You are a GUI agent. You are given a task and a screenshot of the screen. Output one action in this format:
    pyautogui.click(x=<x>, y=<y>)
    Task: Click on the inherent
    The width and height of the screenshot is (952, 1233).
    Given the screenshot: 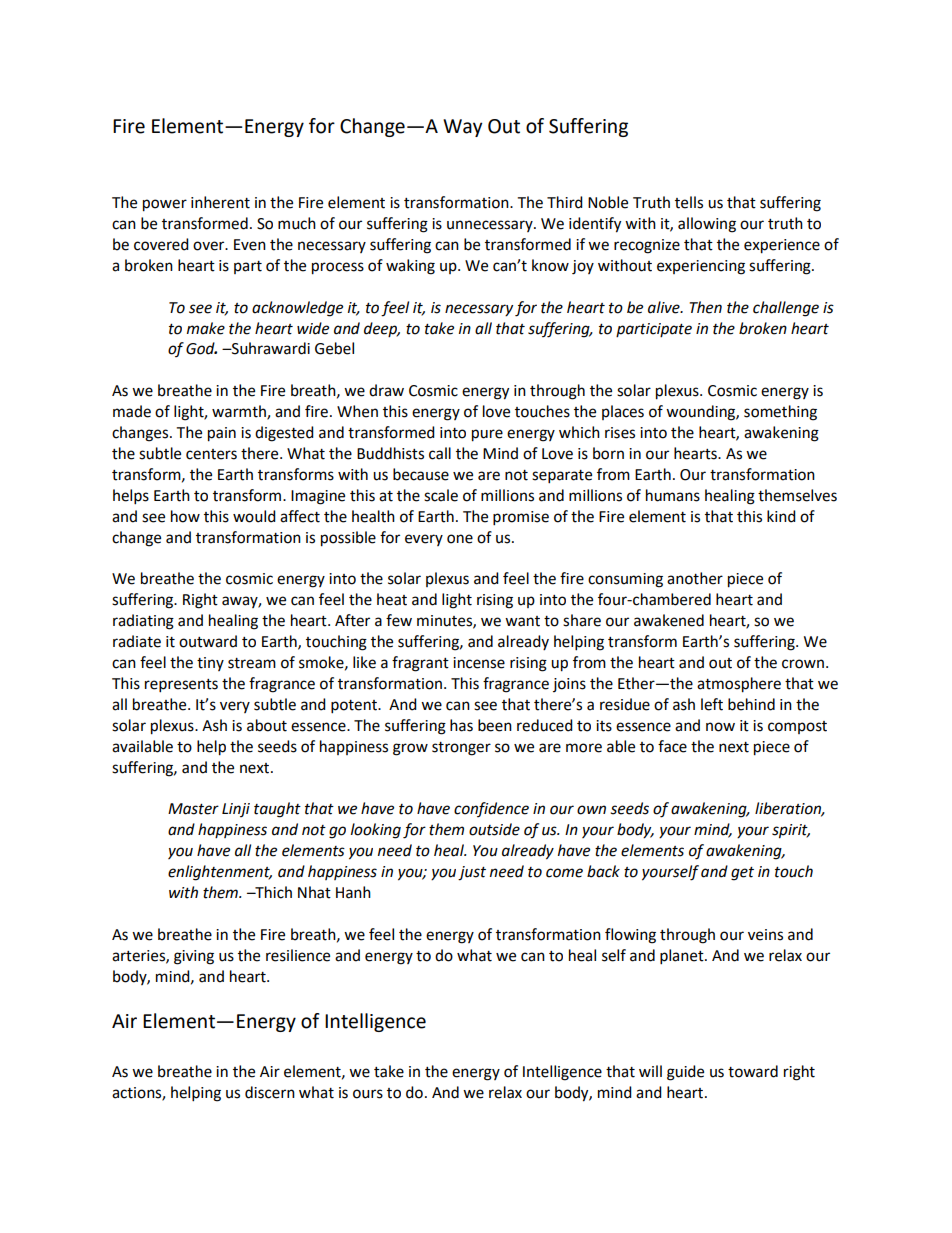 What is the action you would take?
    pyautogui.click(x=220, y=202)
